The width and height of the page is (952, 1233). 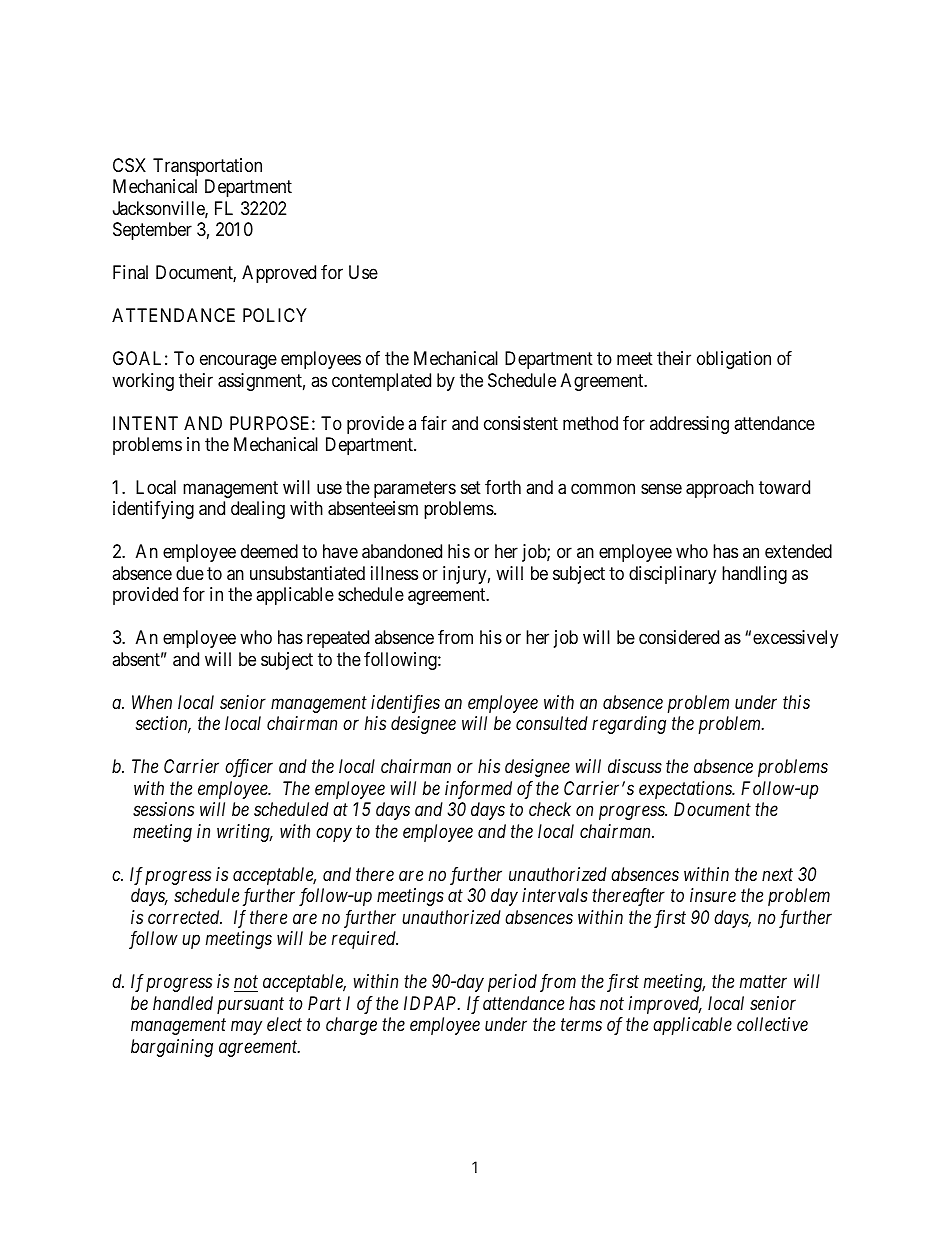 I want to click on considered, so click(x=679, y=637).
